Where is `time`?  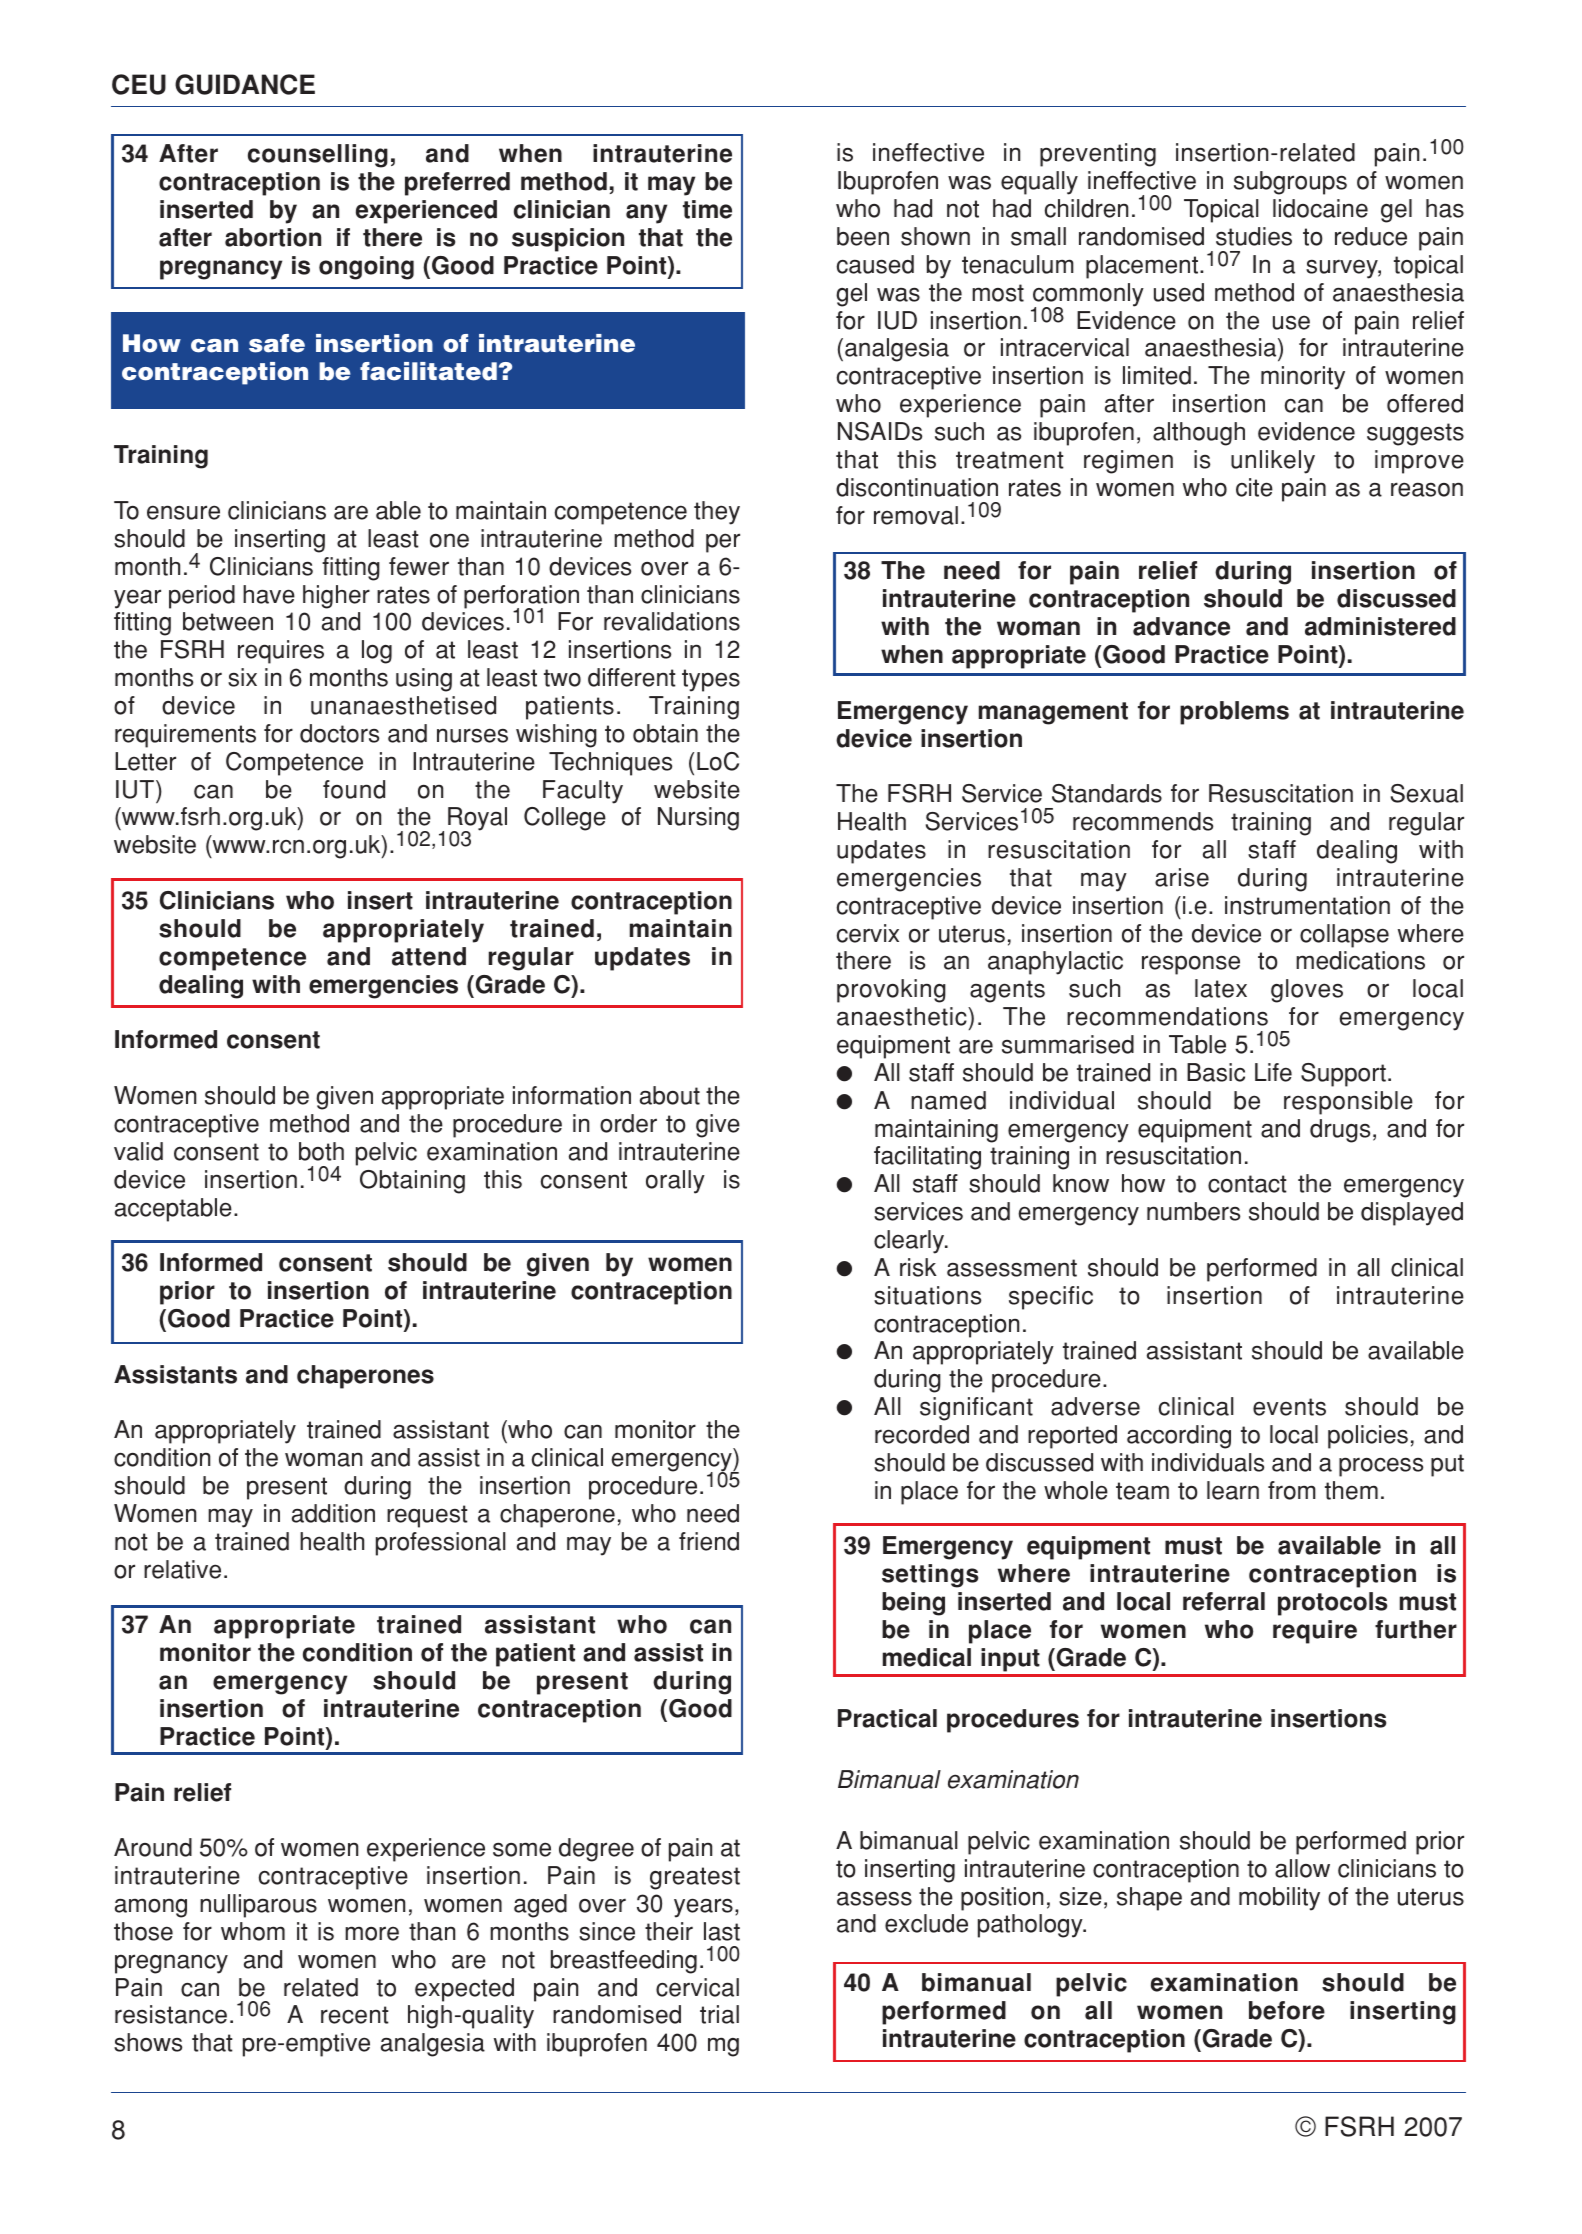 time is located at coordinates (707, 209).
